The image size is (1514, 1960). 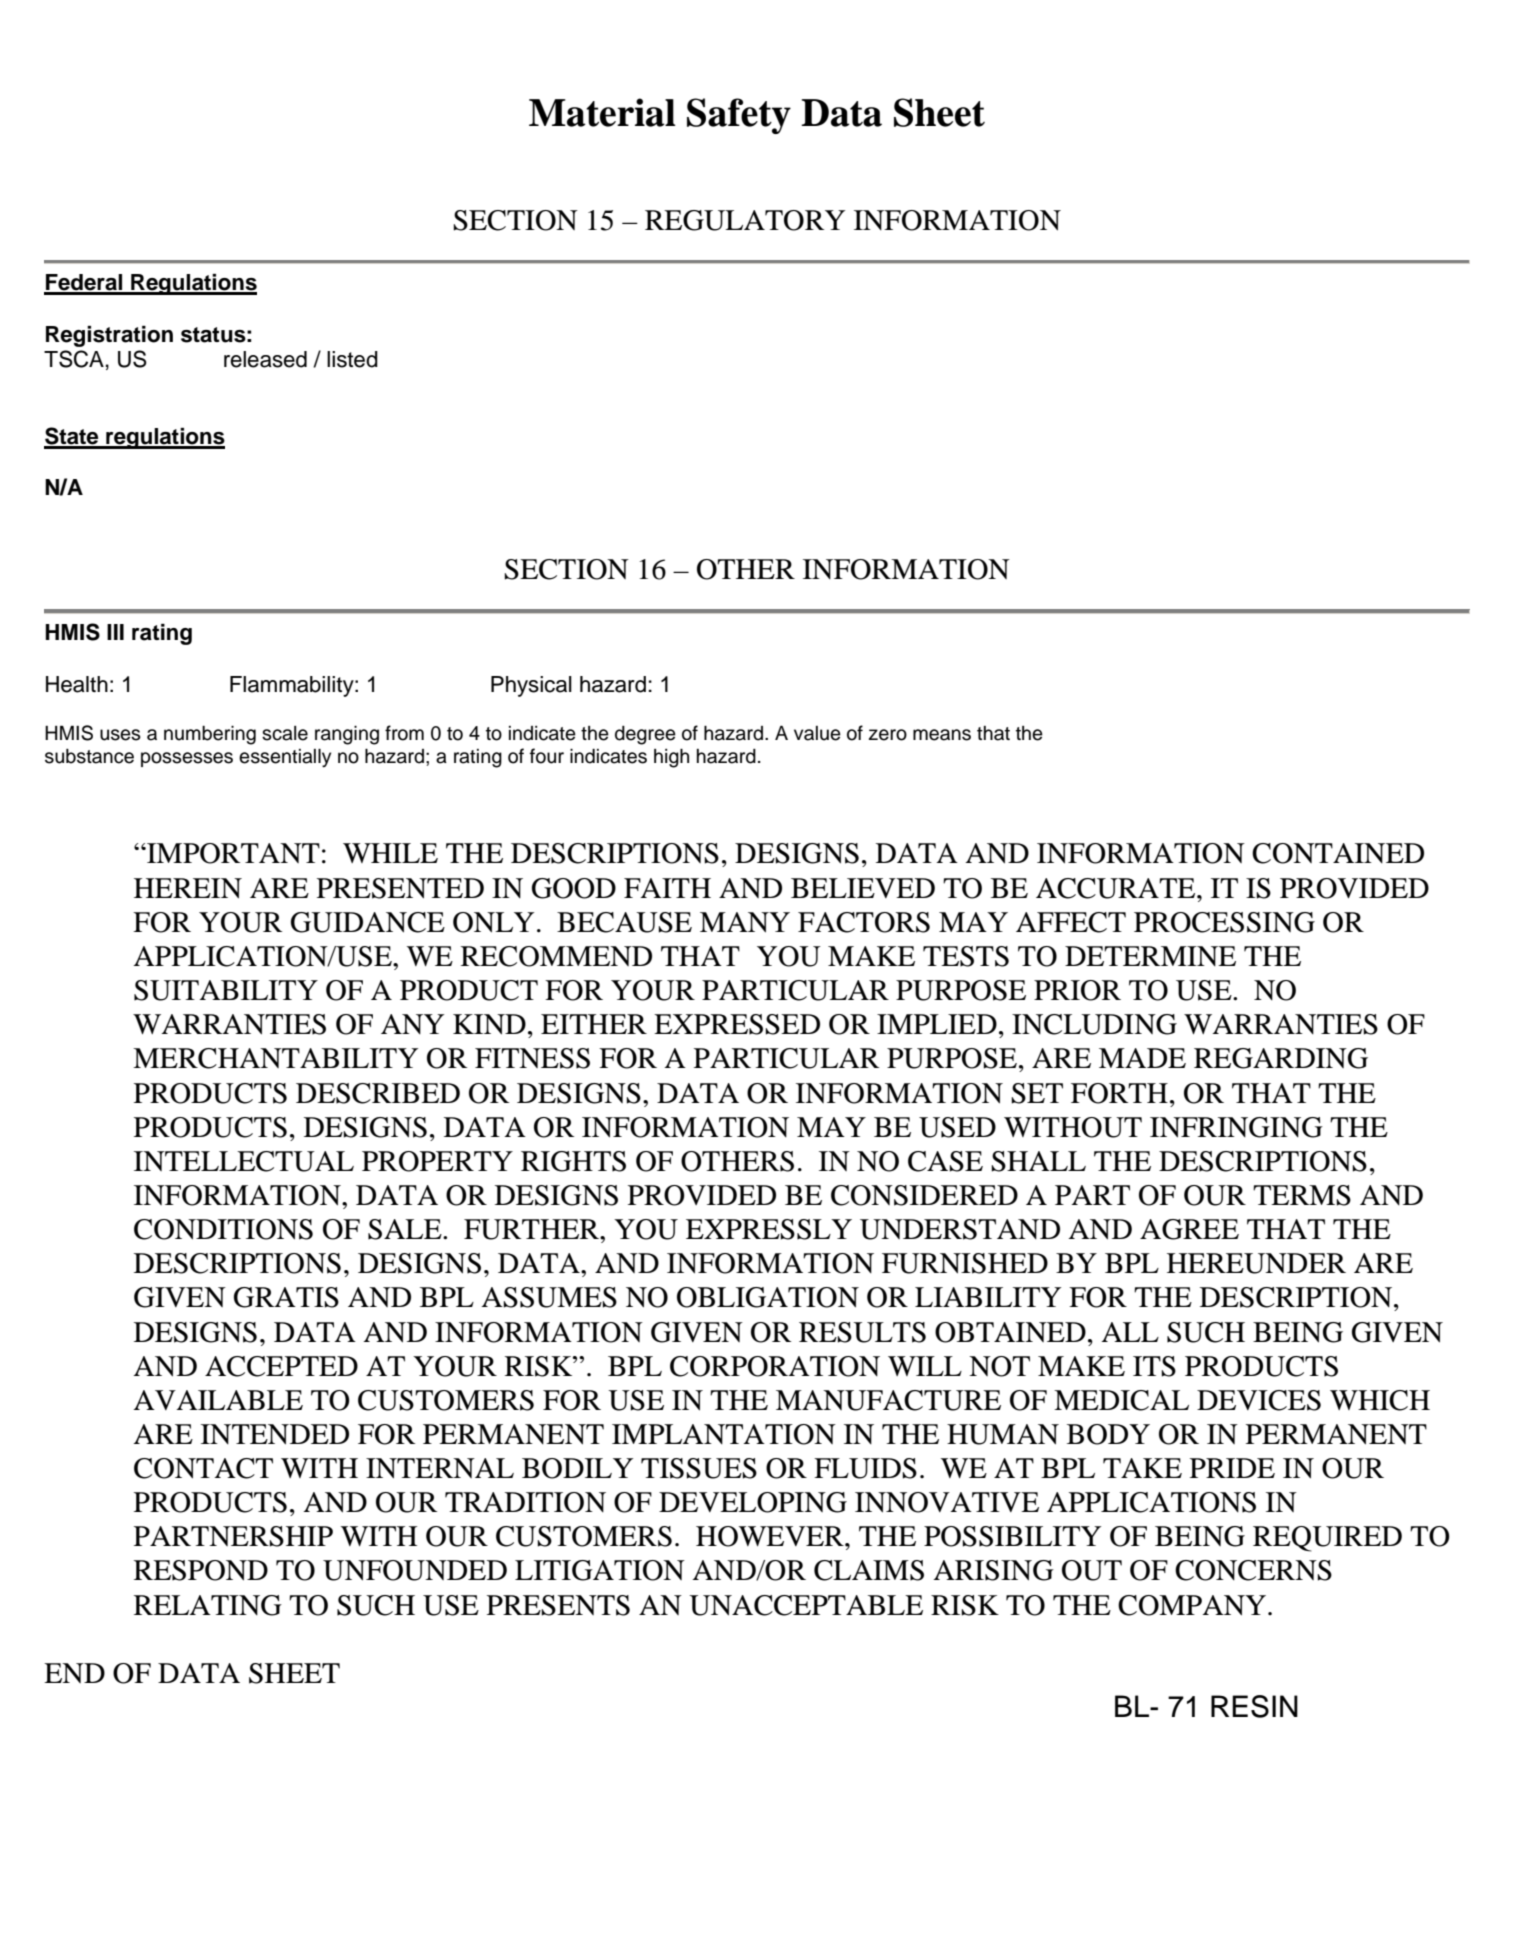 I want to click on OBLIGATION, so click(x=768, y=1297).
